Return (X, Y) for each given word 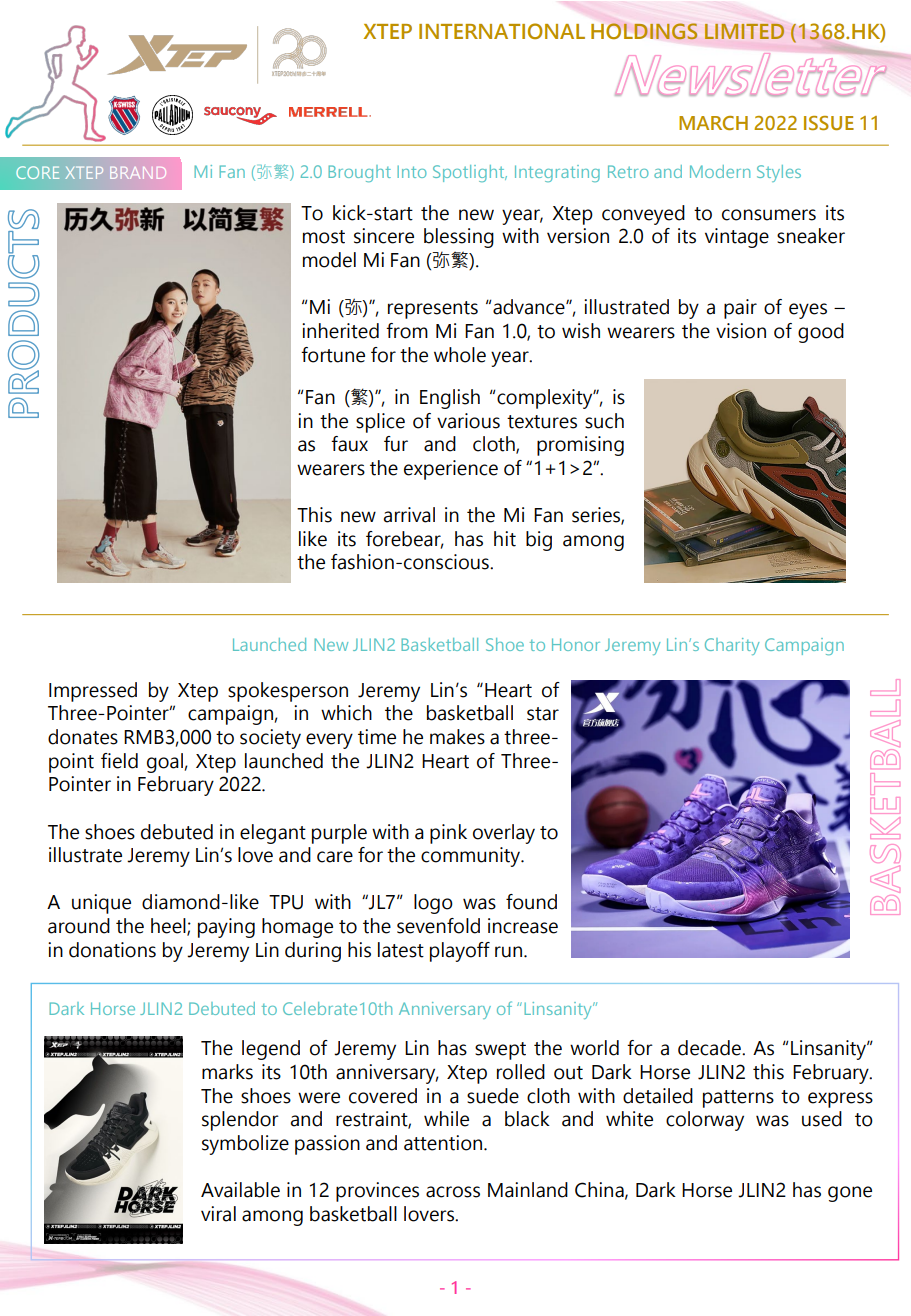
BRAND (138, 173)
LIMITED (744, 31)
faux (349, 444)
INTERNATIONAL (502, 31)
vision (741, 331)
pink (448, 834)
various (468, 421)
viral (218, 1214)
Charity (732, 646)
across (453, 1192)
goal (165, 763)
